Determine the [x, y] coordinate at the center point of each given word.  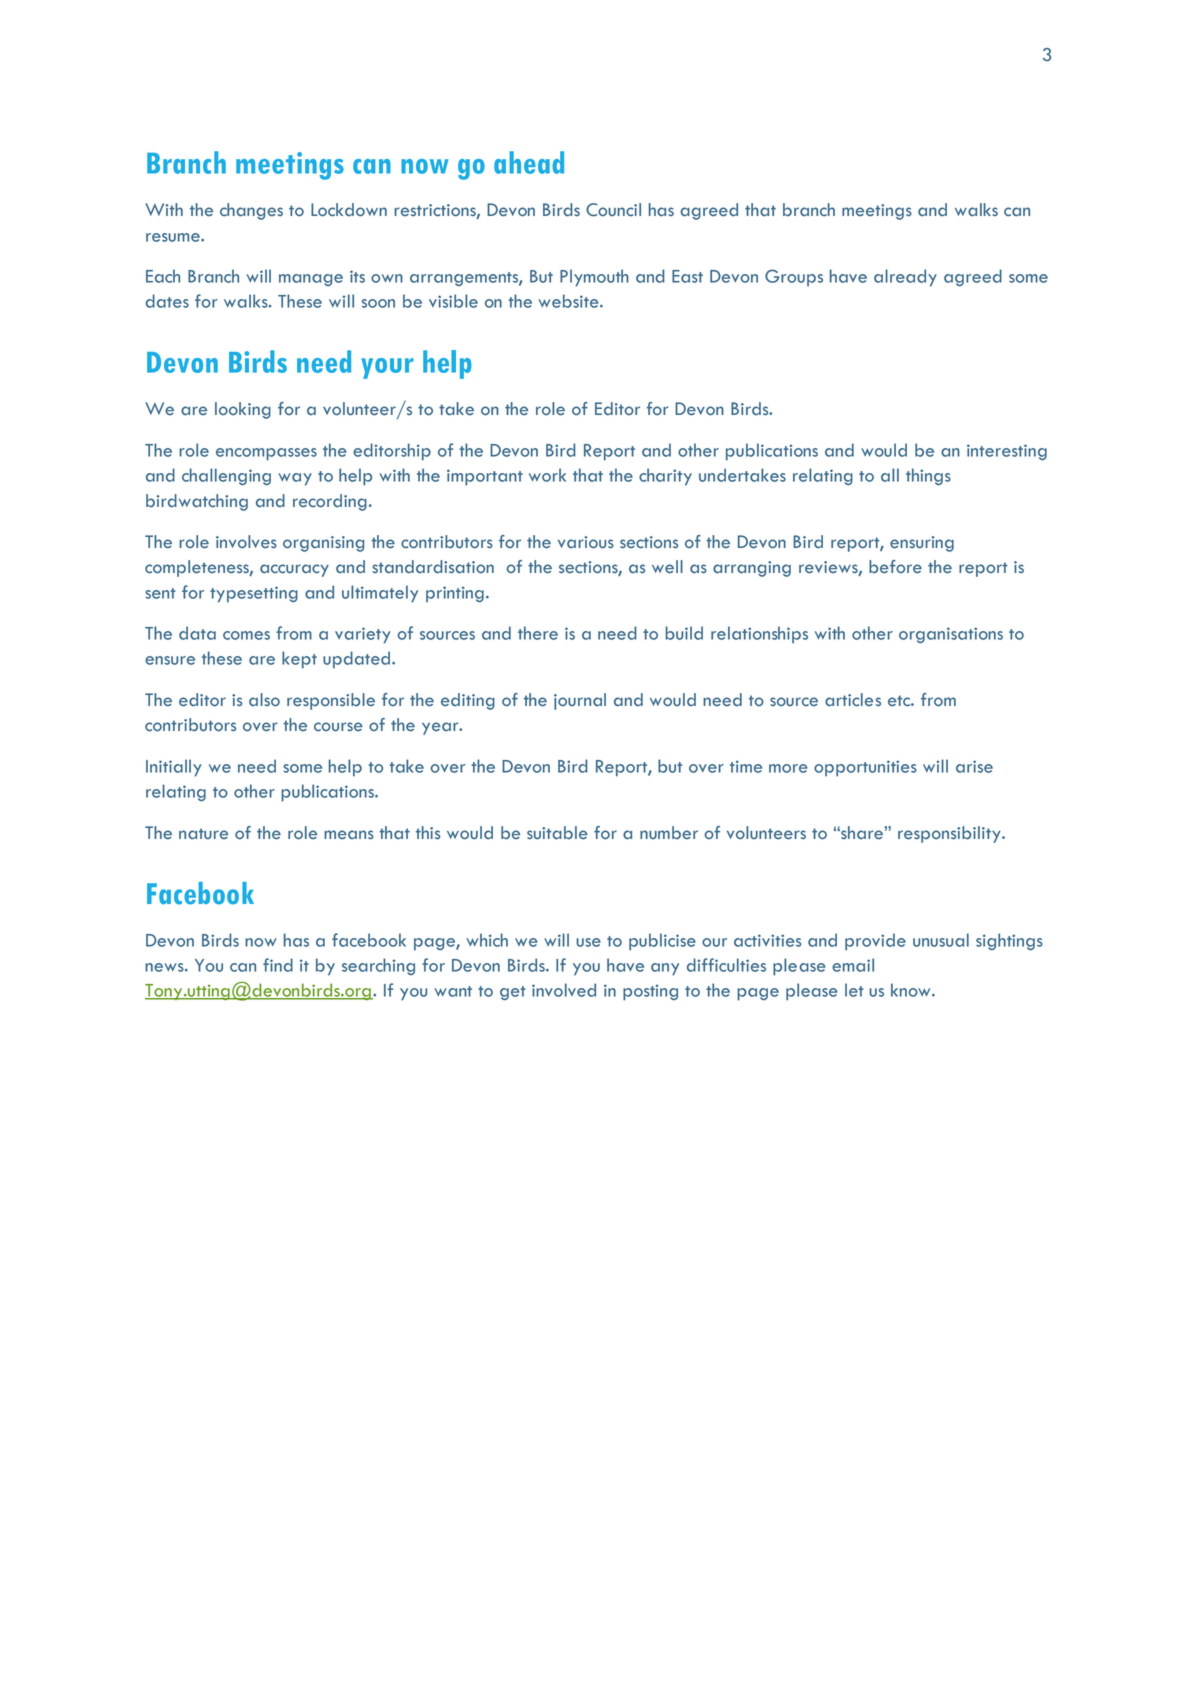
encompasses [266, 454]
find [278, 965]
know [912, 990]
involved [564, 990]
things [928, 476]
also [264, 700]
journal [580, 701]
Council [613, 210]
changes [251, 211]
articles [853, 700]
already [905, 278]
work [547, 475]
